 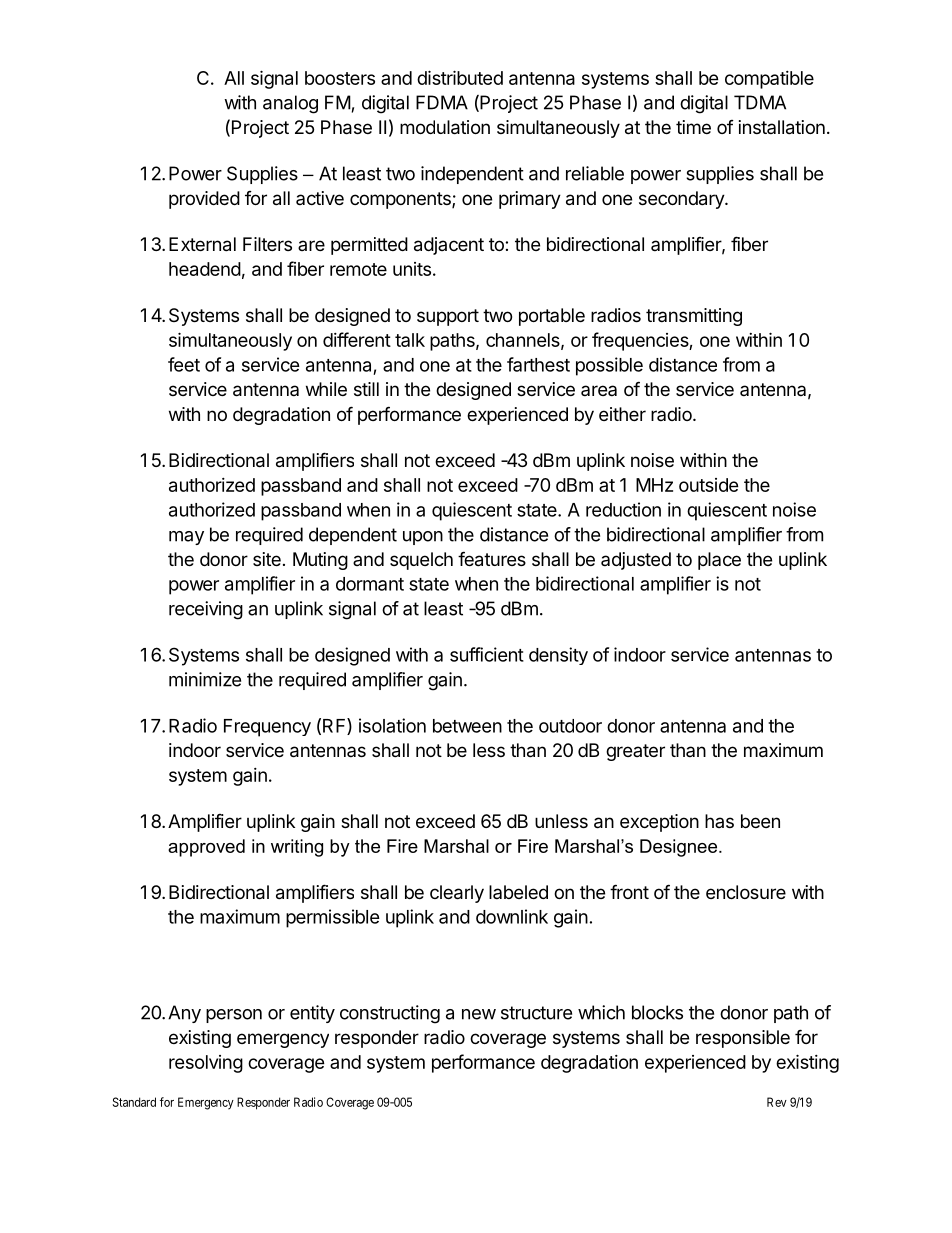 What do you see at coordinates (445, 127) in the screenshot?
I see `modulation` at bounding box center [445, 127].
